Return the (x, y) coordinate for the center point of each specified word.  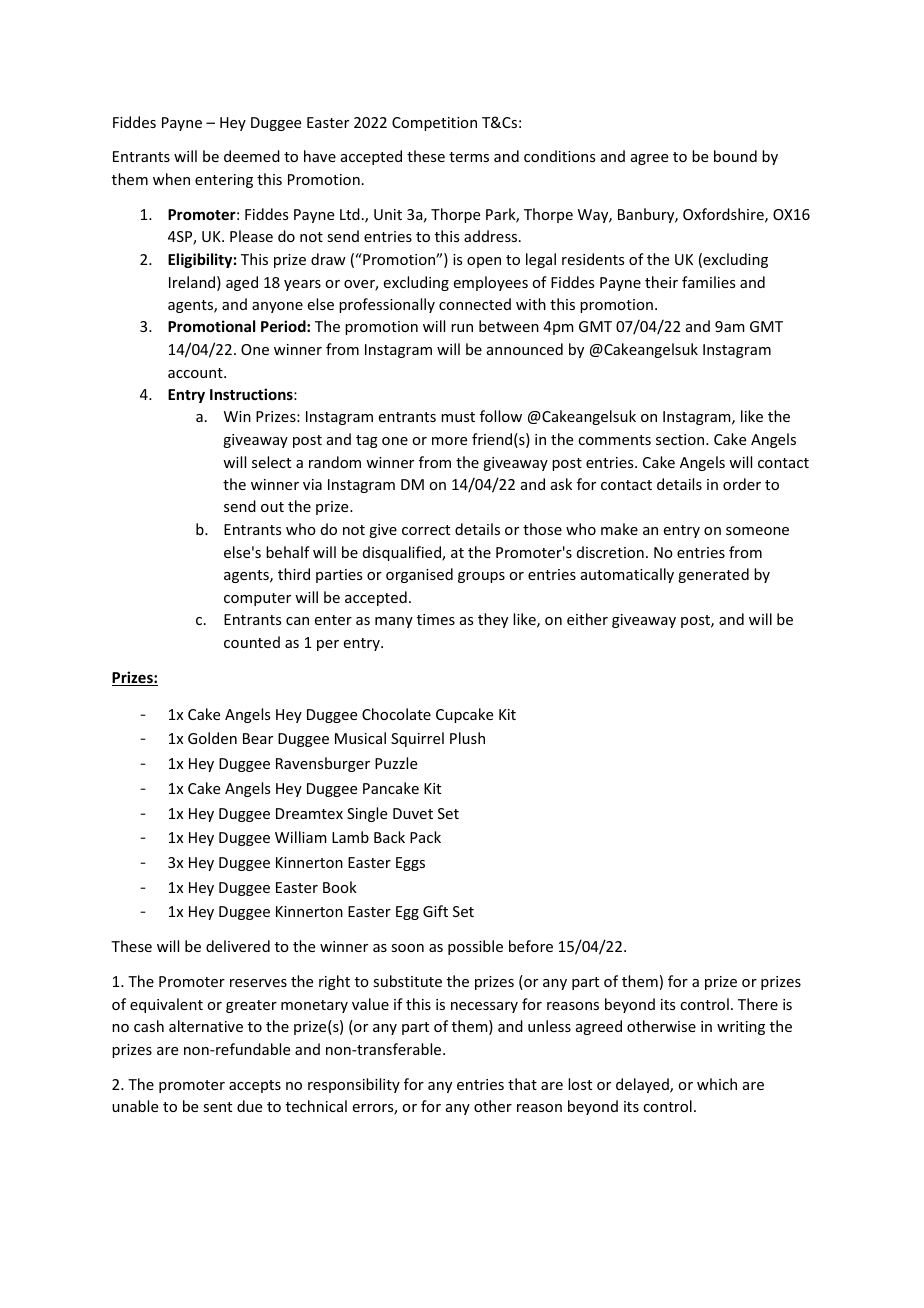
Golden (212, 738)
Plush (467, 738)
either (587, 619)
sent (217, 1107)
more (449, 441)
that (522, 1084)
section (681, 439)
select (271, 462)
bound (735, 156)
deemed (252, 156)
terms (469, 157)
